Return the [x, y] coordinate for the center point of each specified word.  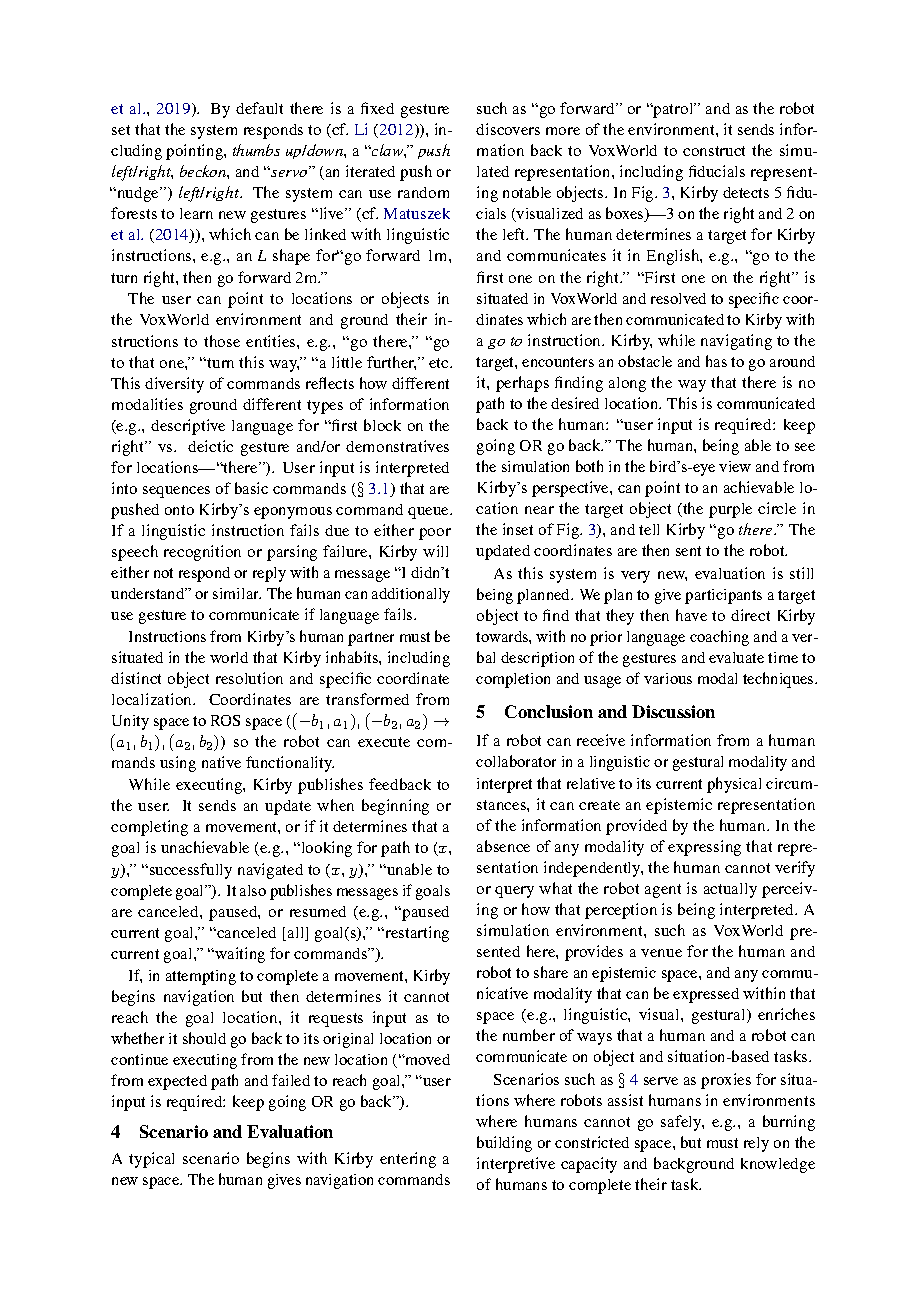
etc [440, 363]
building [504, 1144]
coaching [719, 638]
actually [730, 890]
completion [513, 680]
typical [151, 1160]
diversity [174, 385]
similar [237, 593]
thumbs [256, 150]
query [514, 892]
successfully [189, 871]
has [716, 361]
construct [714, 151]
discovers [508, 129]
